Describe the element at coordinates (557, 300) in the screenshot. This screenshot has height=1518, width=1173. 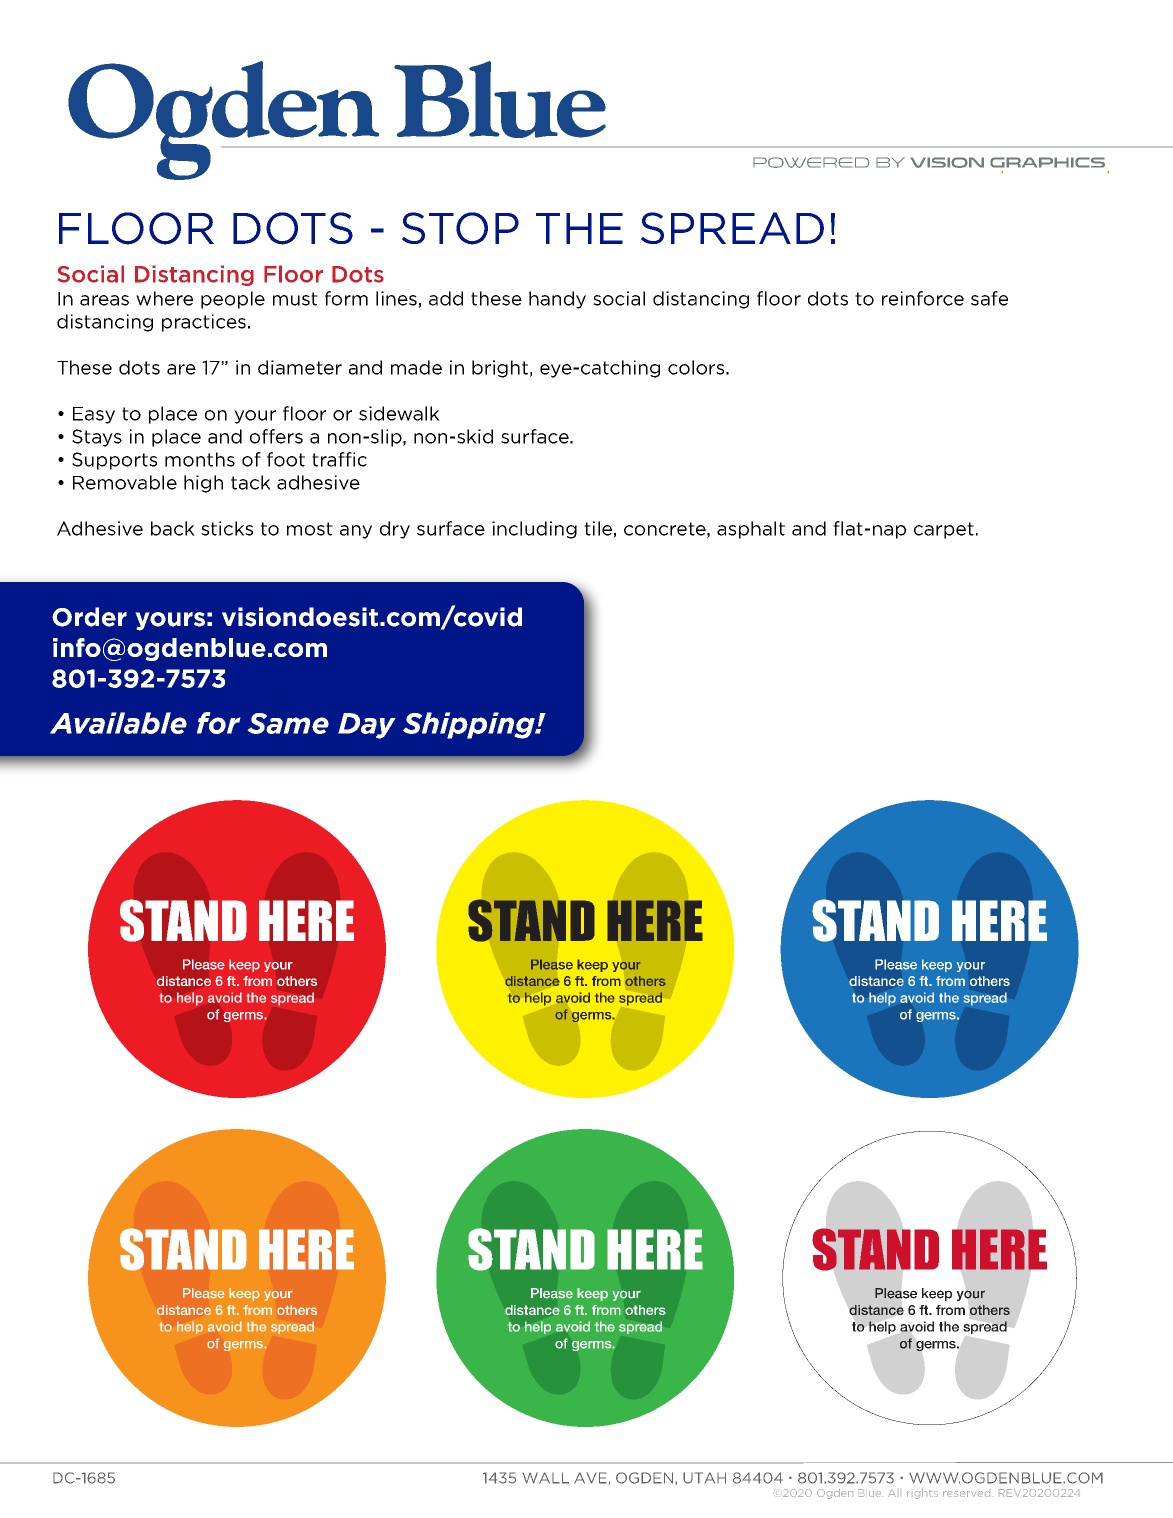
I see `handy` at that location.
